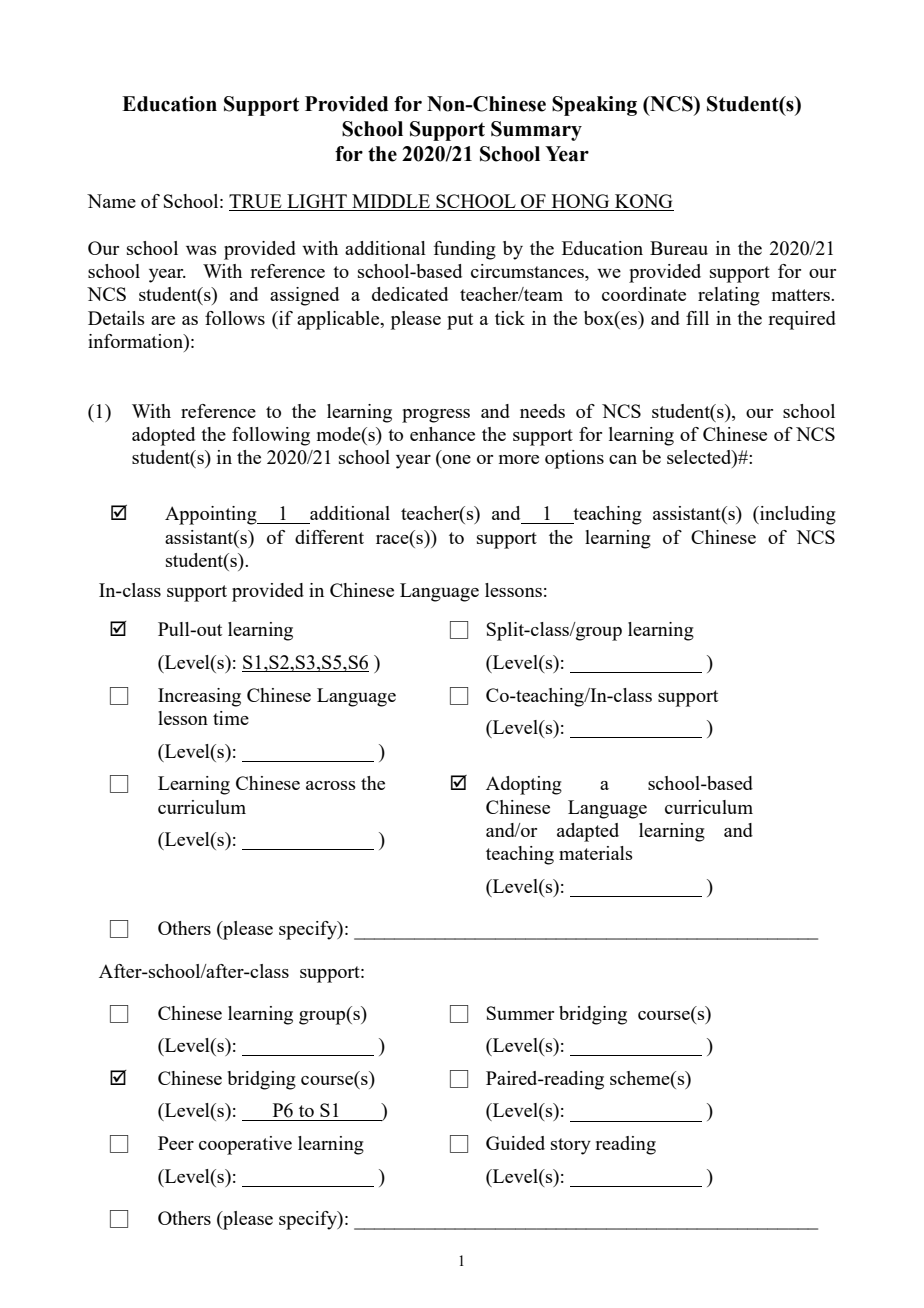 The width and height of the screenshot is (924, 1308). What do you see at coordinates (643, 202) in the screenshot?
I see `KONG` at bounding box center [643, 202].
